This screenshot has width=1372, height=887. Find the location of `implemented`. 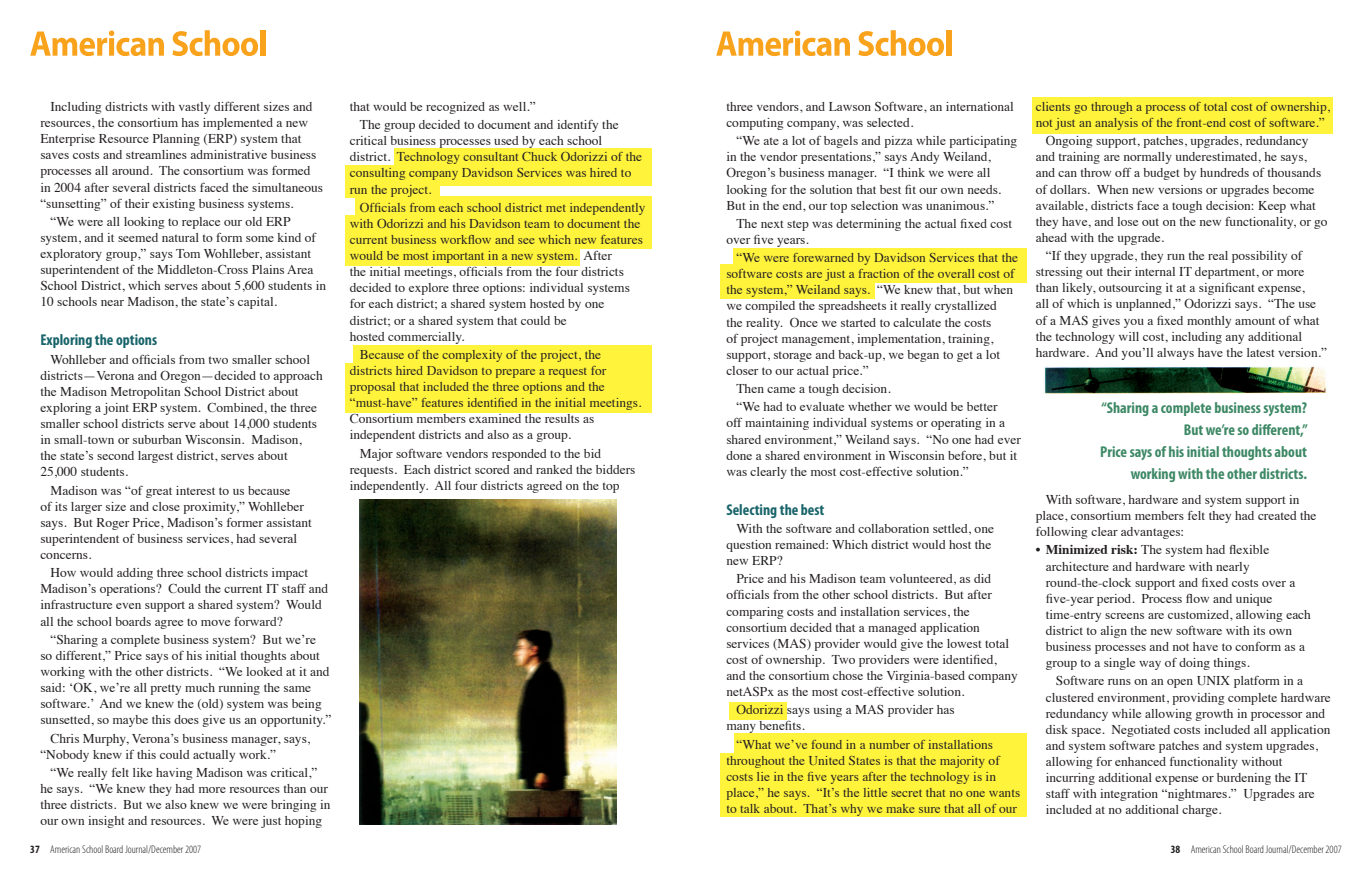

implemented is located at coordinates (238, 124).
